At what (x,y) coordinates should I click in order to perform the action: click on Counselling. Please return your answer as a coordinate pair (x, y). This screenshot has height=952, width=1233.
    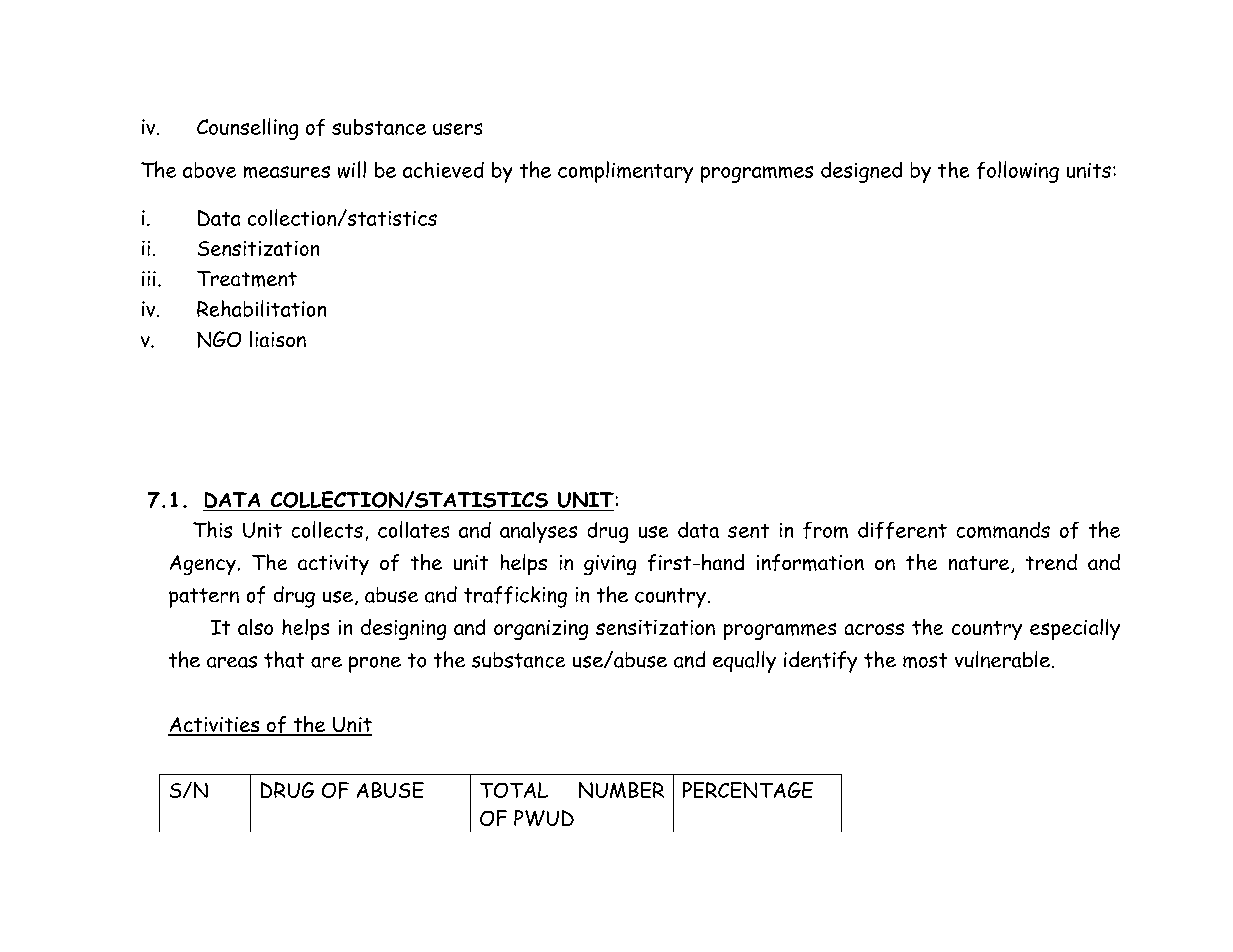
    Looking at the image, I should click on (247, 129).
